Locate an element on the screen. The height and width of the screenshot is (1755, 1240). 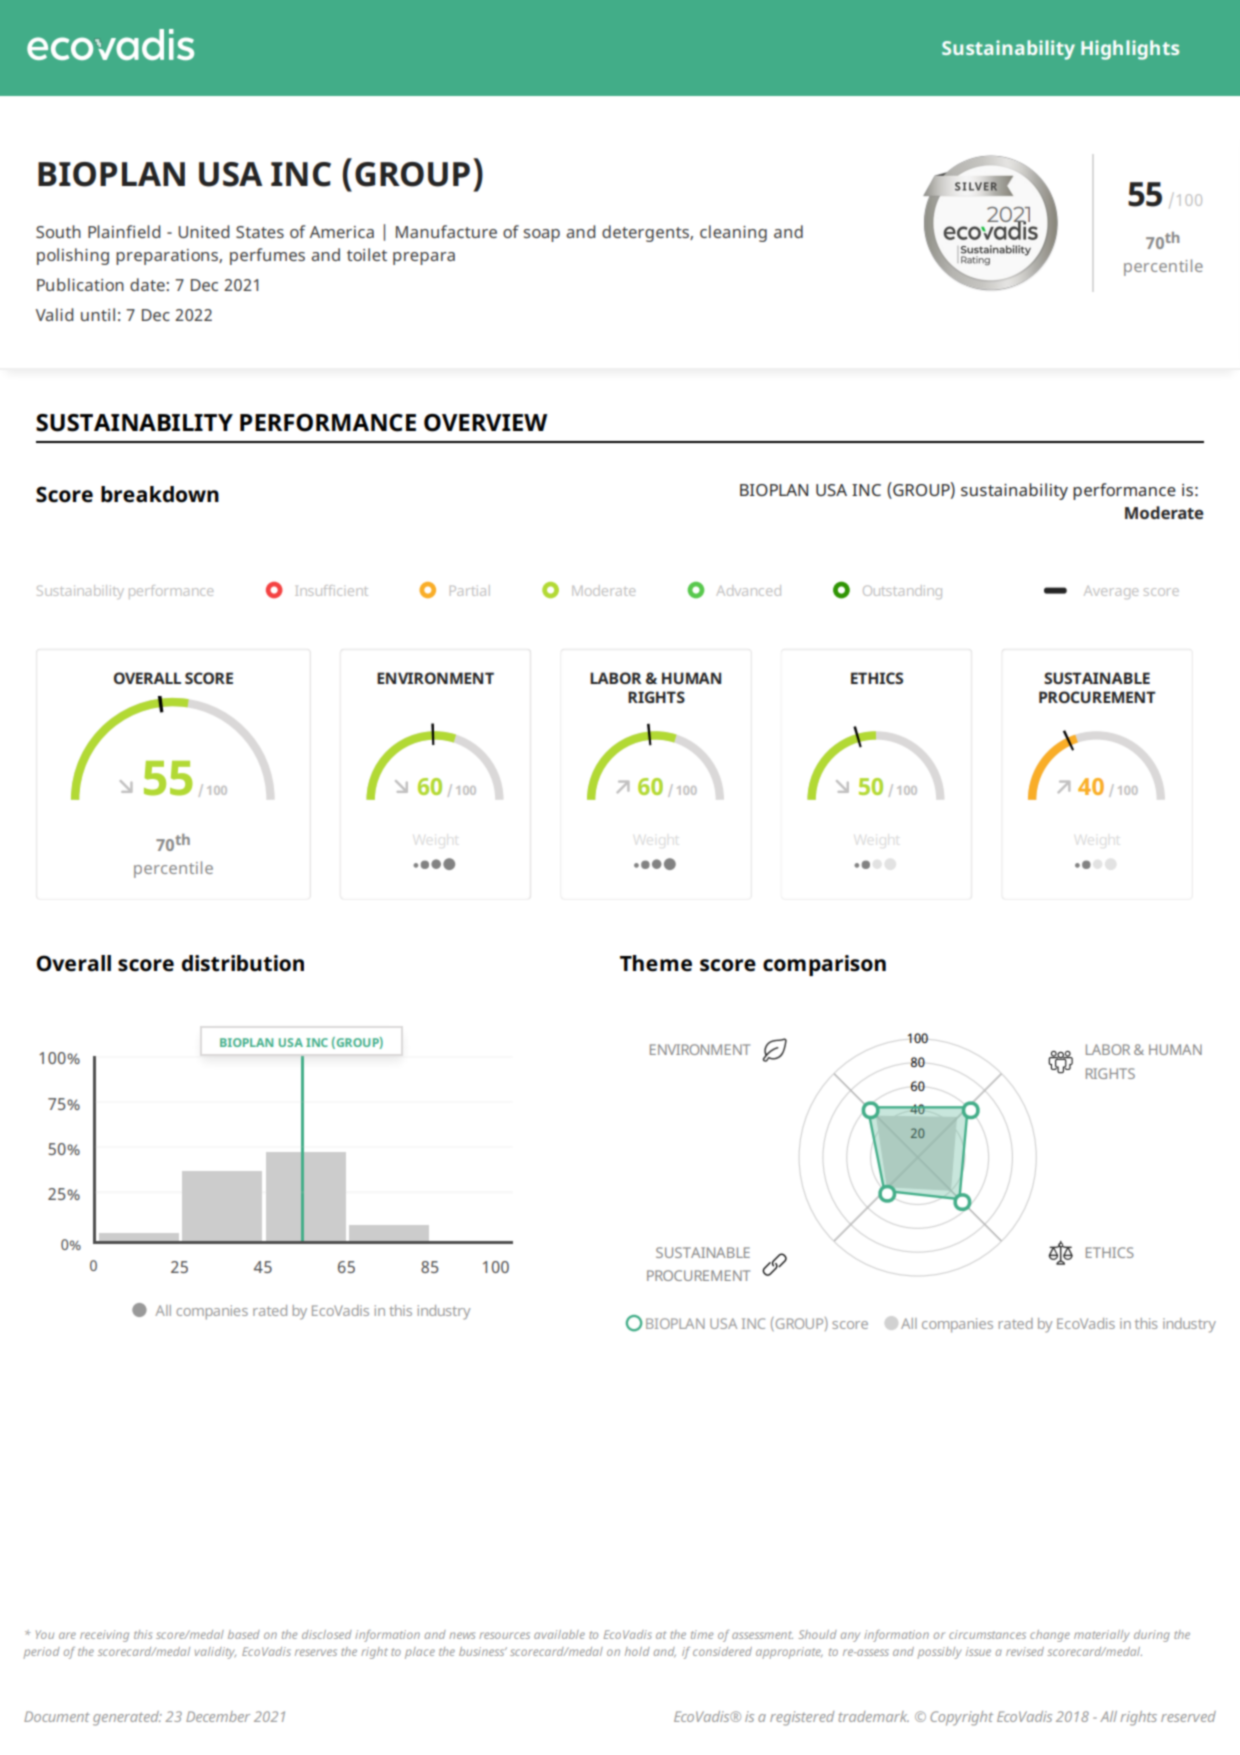
detergents is located at coordinates (646, 233).
